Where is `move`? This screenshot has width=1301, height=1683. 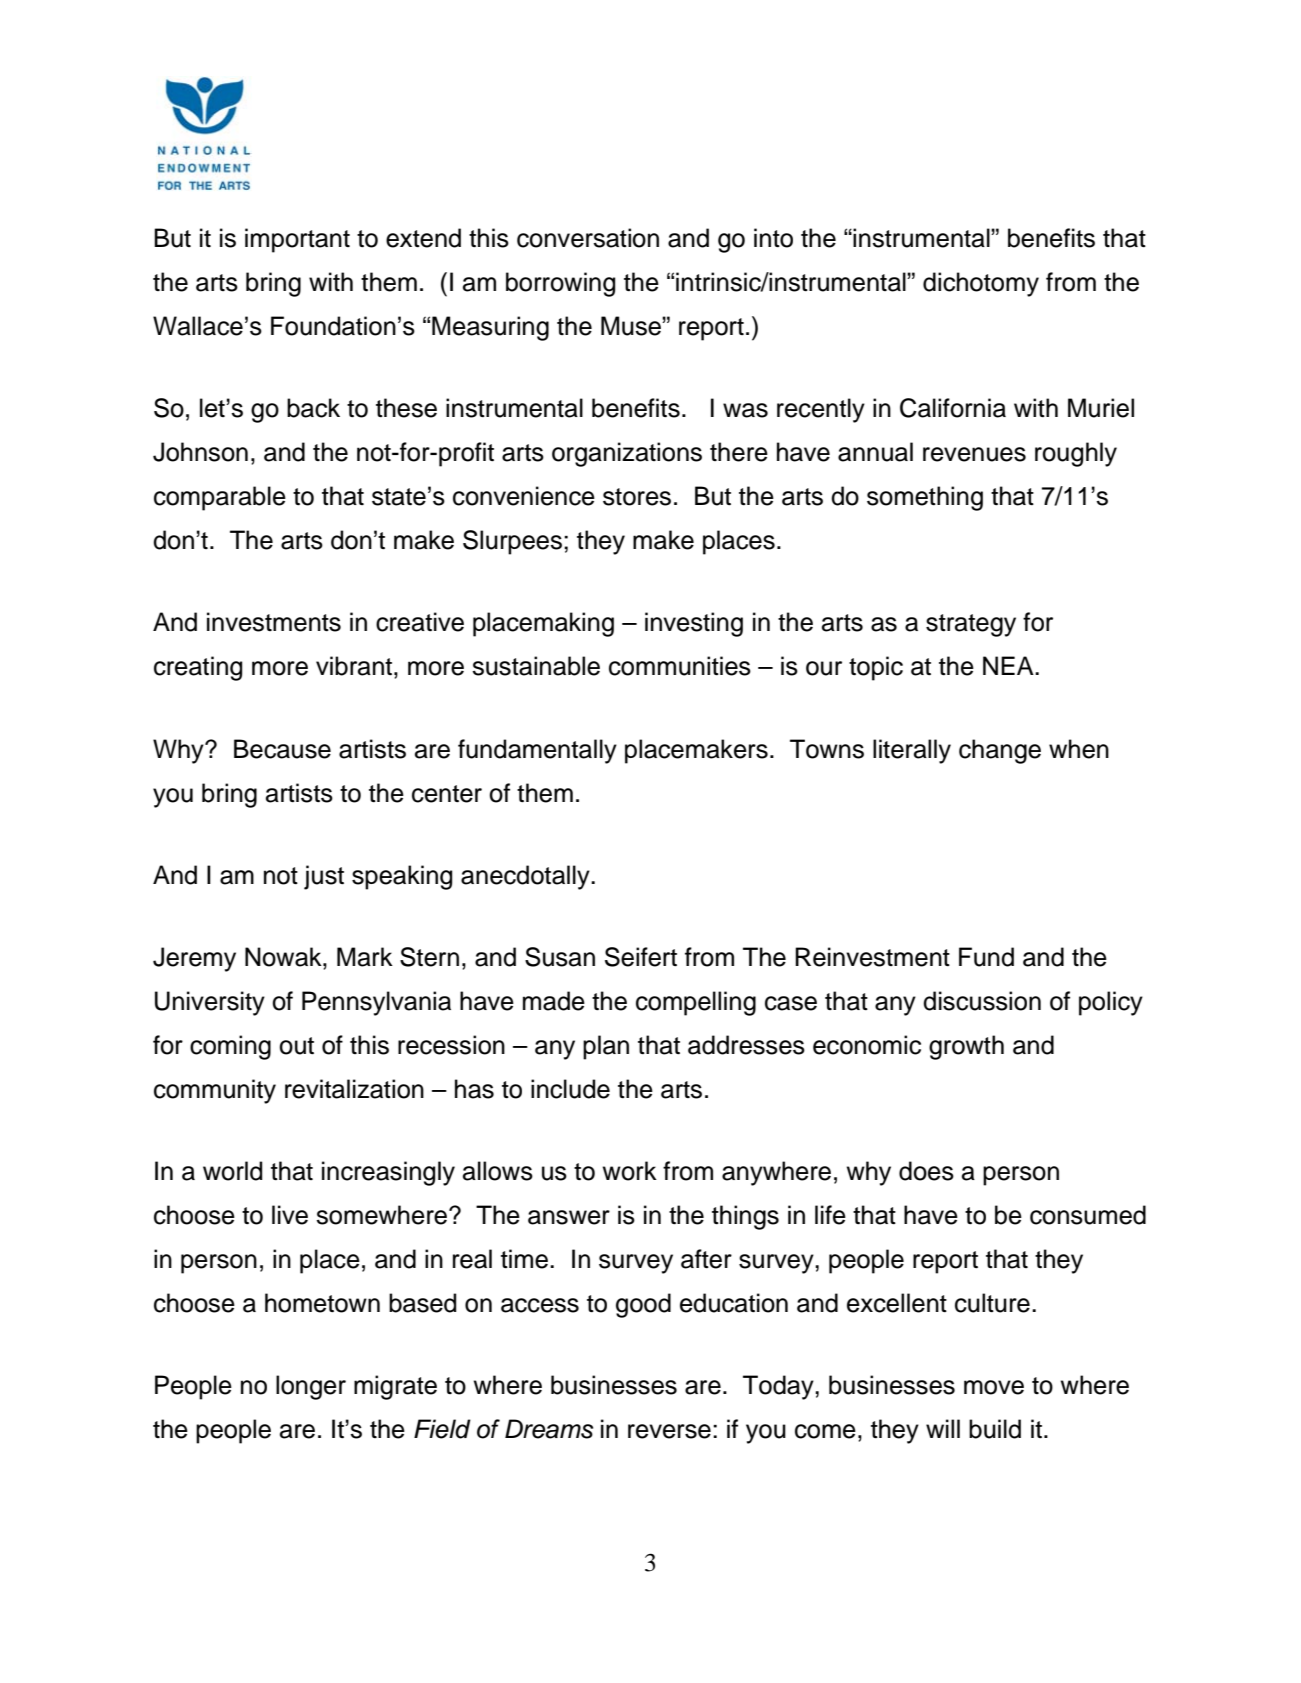
move is located at coordinates (994, 1387).
